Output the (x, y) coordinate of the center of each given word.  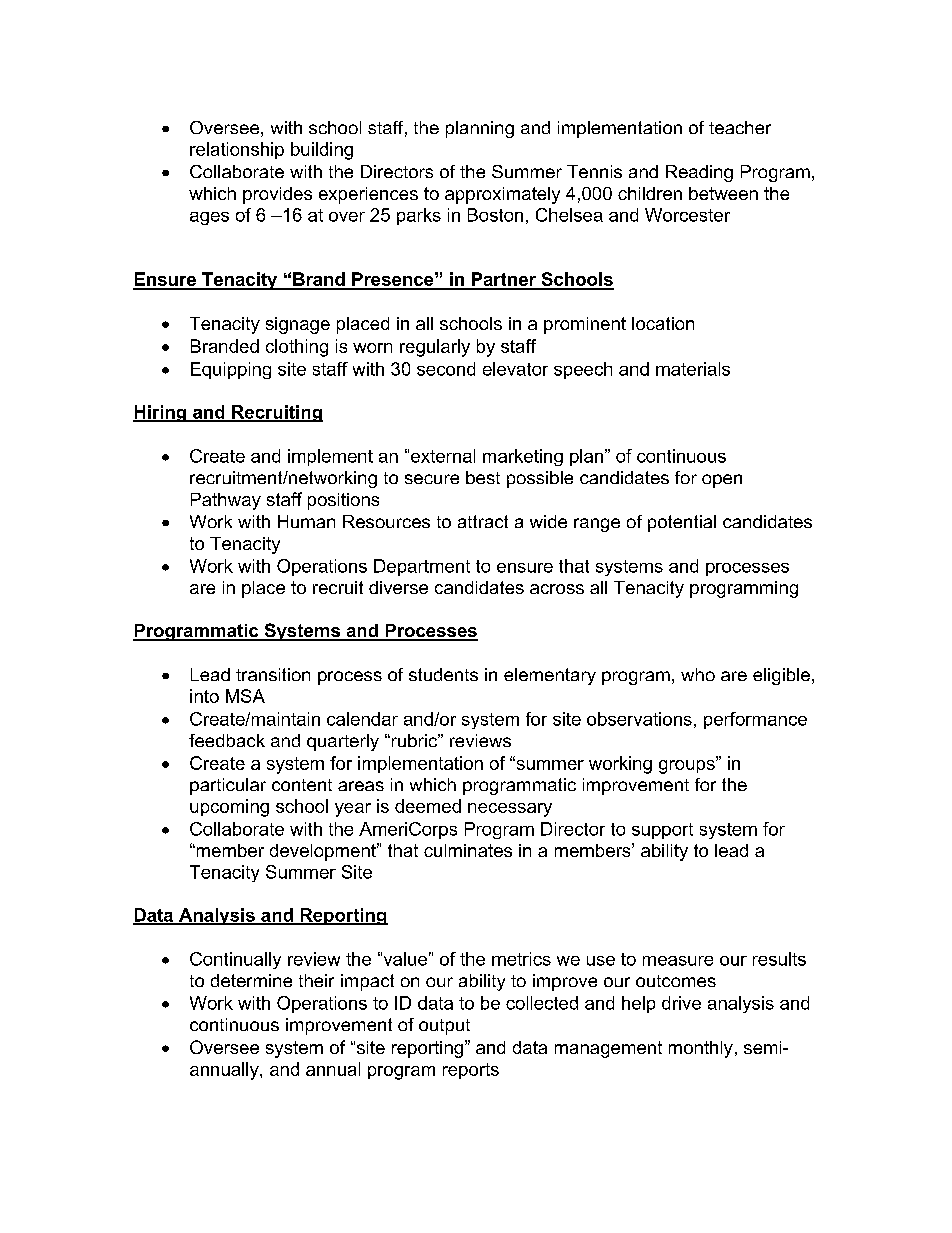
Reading (699, 173)
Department (422, 567)
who (698, 674)
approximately (502, 195)
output (444, 1027)
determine (251, 980)
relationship (237, 150)
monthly (701, 1049)
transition (273, 674)
